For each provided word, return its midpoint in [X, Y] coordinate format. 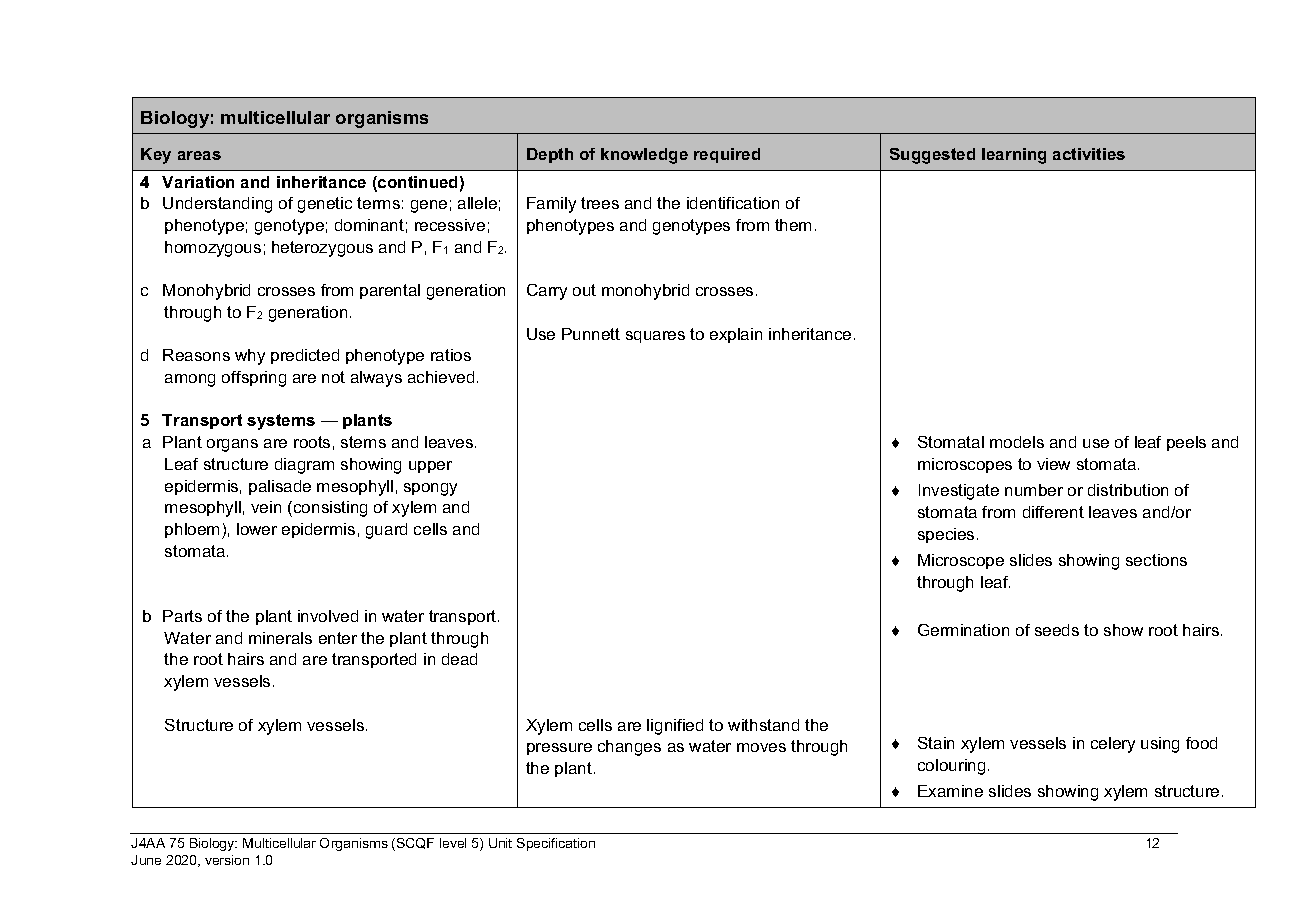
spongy [430, 489]
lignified [675, 727]
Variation [198, 182]
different [1053, 512]
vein [266, 507]
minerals [280, 638]
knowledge [644, 156]
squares [655, 337]
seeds [1057, 630]
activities [1089, 154]
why [250, 357]
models [1017, 442]
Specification [556, 844]
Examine [950, 791]
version [227, 860]
